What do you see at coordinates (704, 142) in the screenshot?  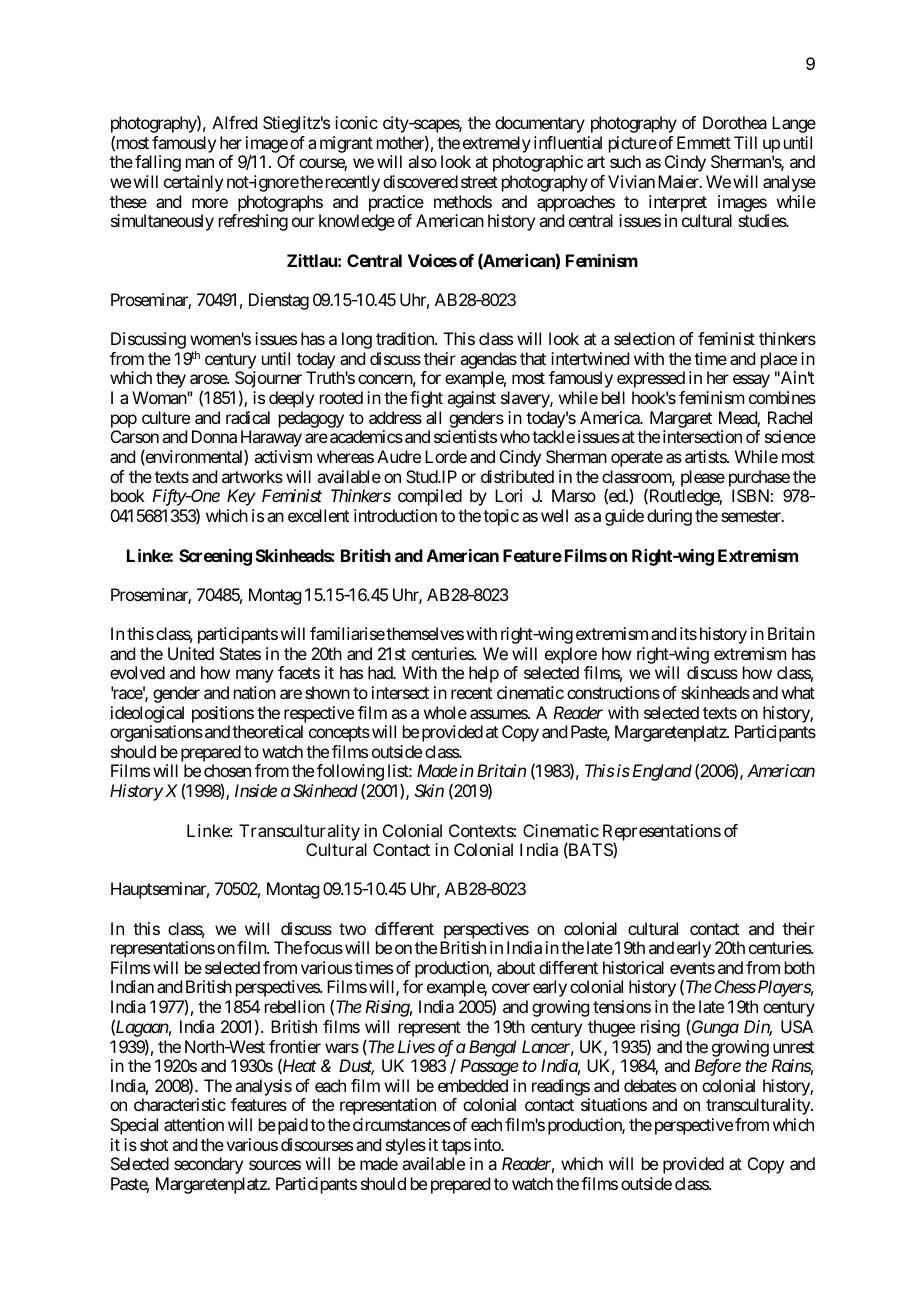 I see `Emmett` at bounding box center [704, 142].
